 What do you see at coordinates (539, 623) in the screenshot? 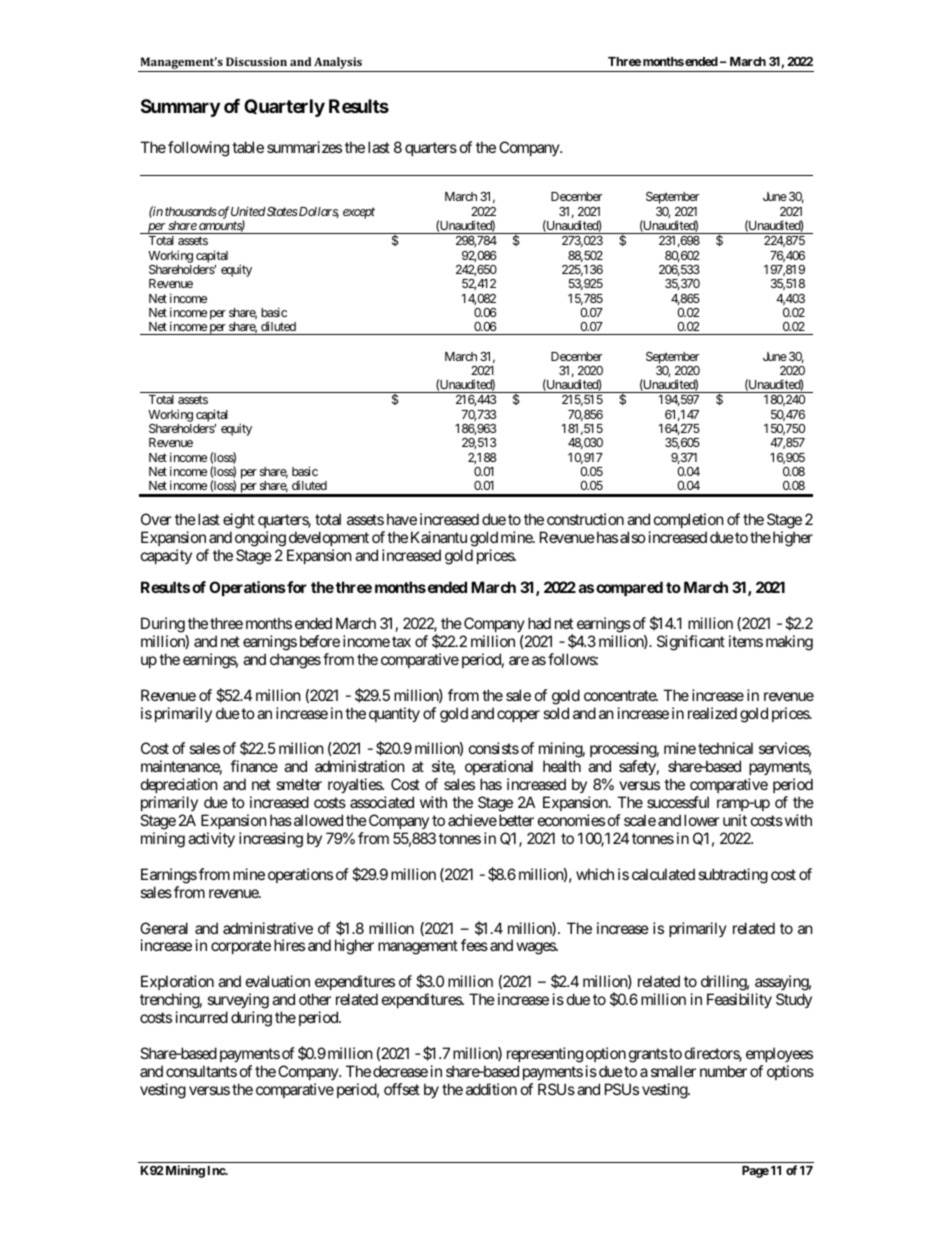
I see `had` at bounding box center [539, 623].
